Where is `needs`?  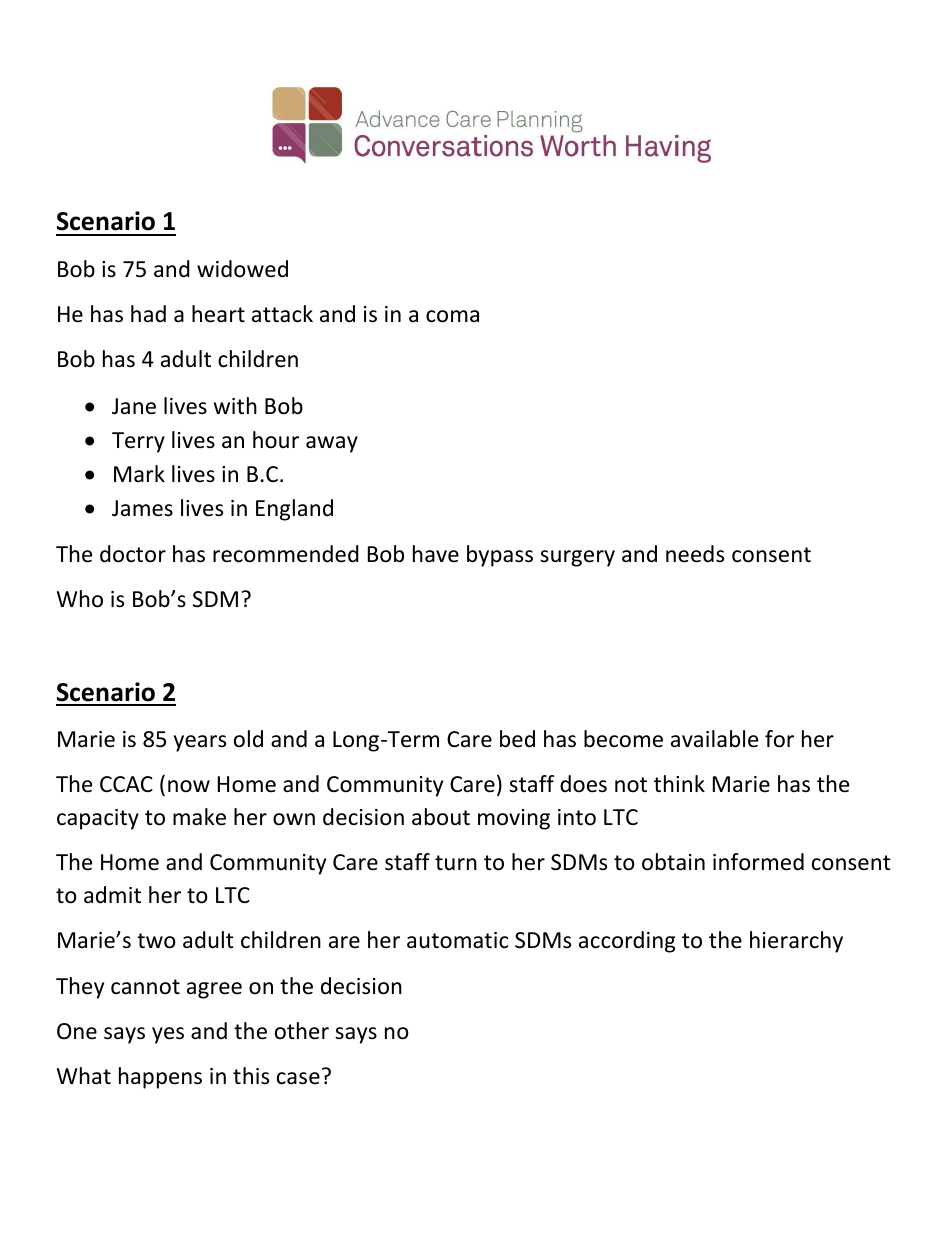 needs is located at coordinates (695, 554).
